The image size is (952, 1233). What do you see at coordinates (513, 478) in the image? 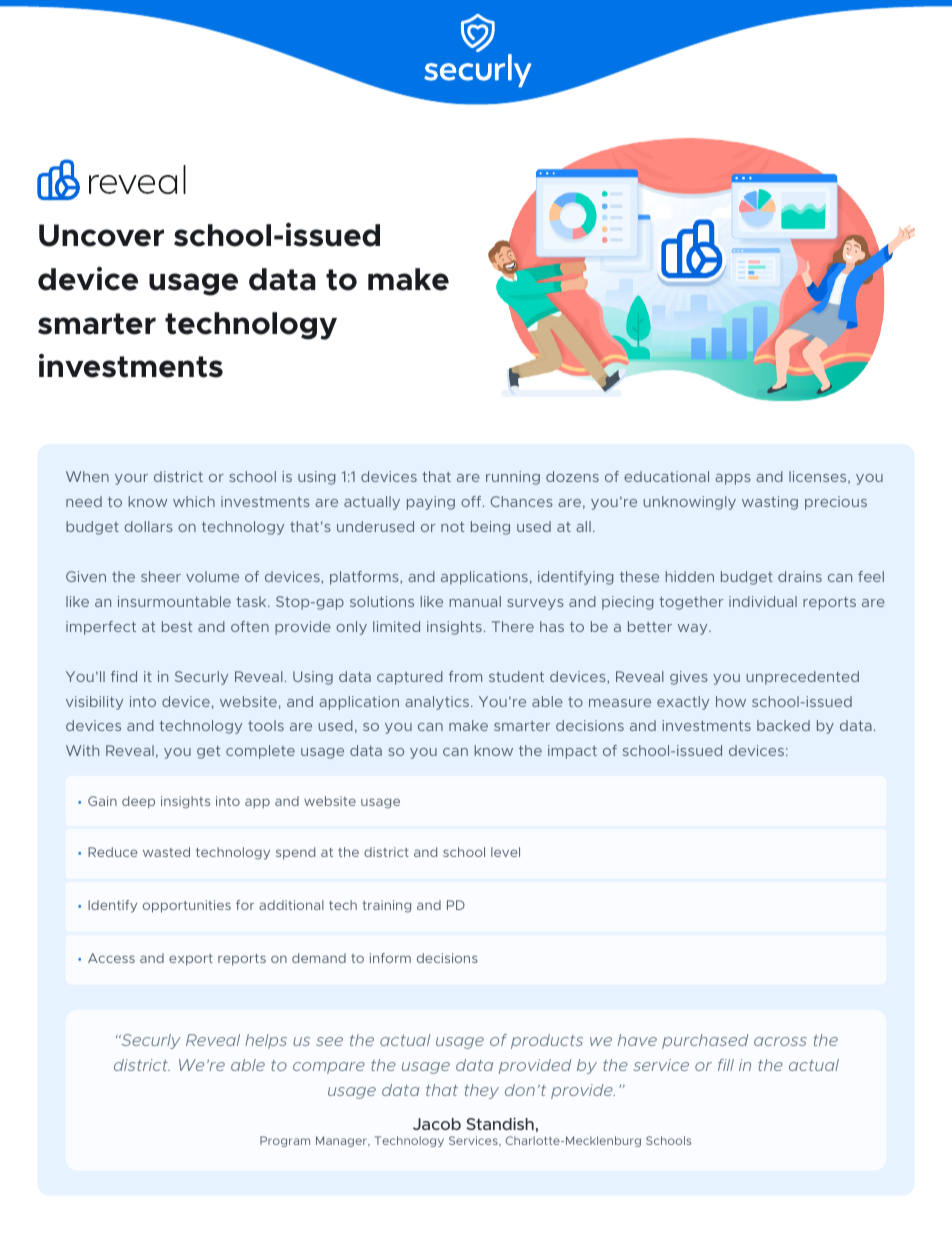
I see `running` at bounding box center [513, 478].
